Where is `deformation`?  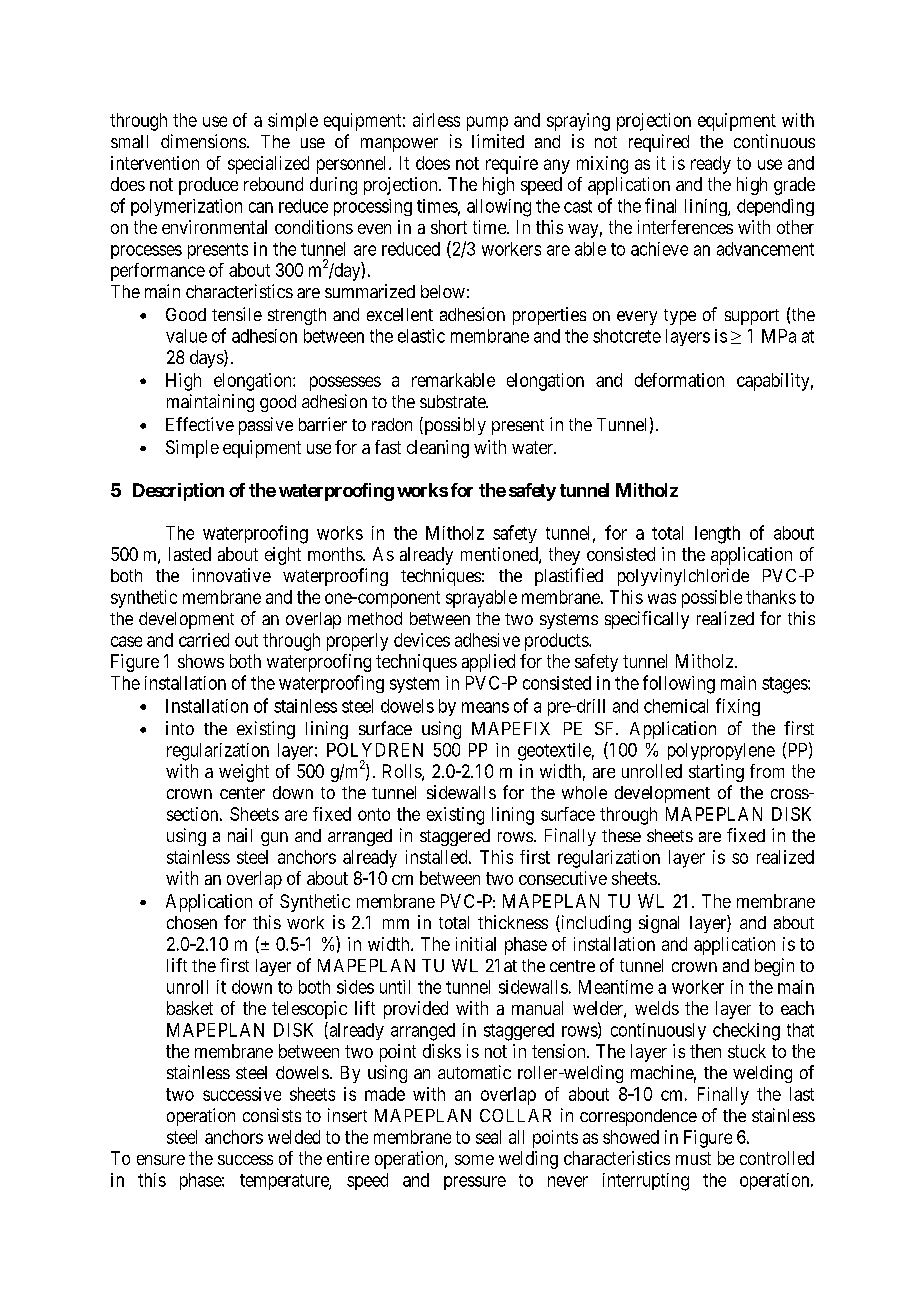 deformation is located at coordinates (679, 380).
